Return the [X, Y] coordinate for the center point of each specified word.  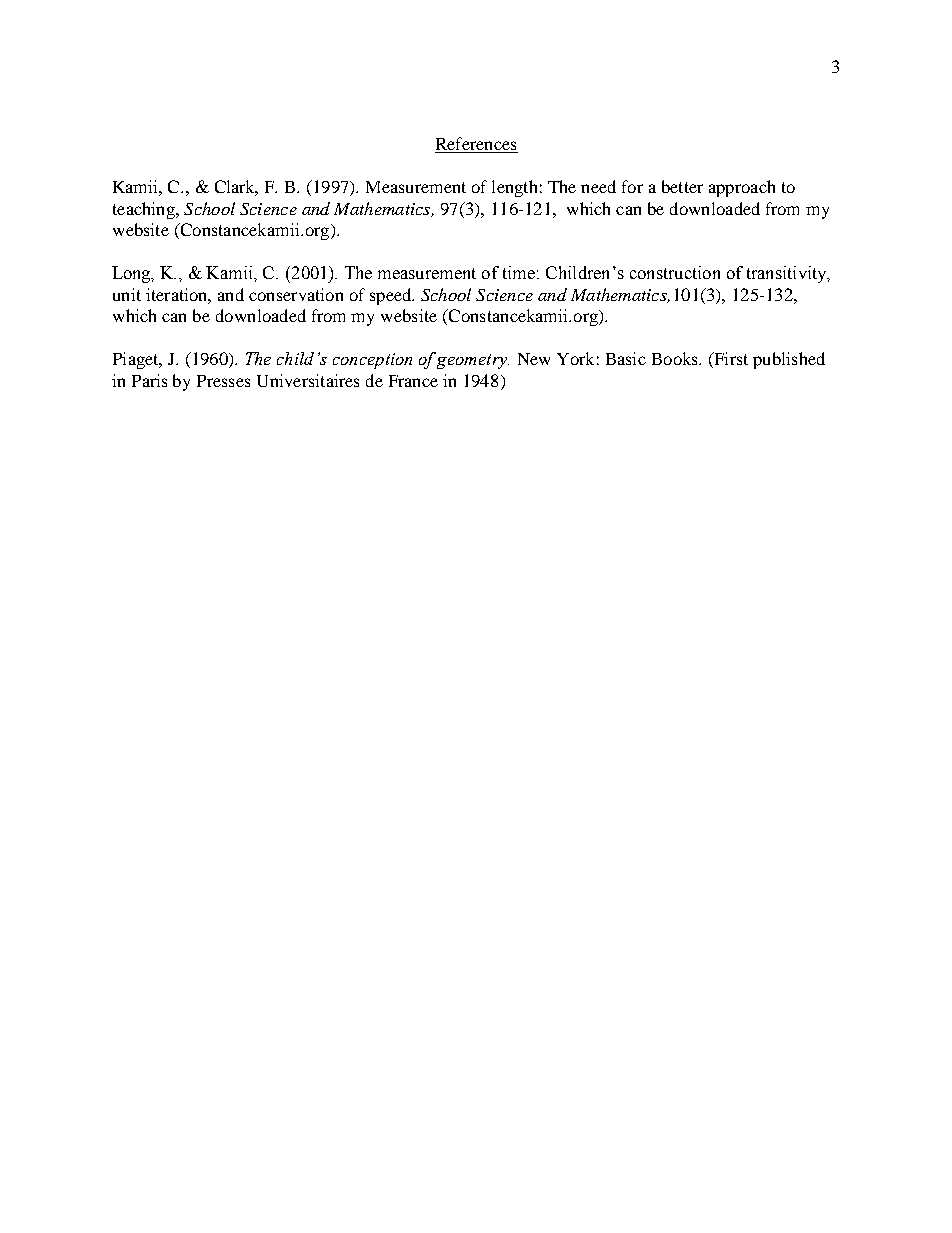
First [730, 360]
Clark [236, 188]
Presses [223, 381]
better [682, 186]
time [519, 272]
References [476, 145]
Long [133, 274]
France [413, 381]
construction [675, 272]
